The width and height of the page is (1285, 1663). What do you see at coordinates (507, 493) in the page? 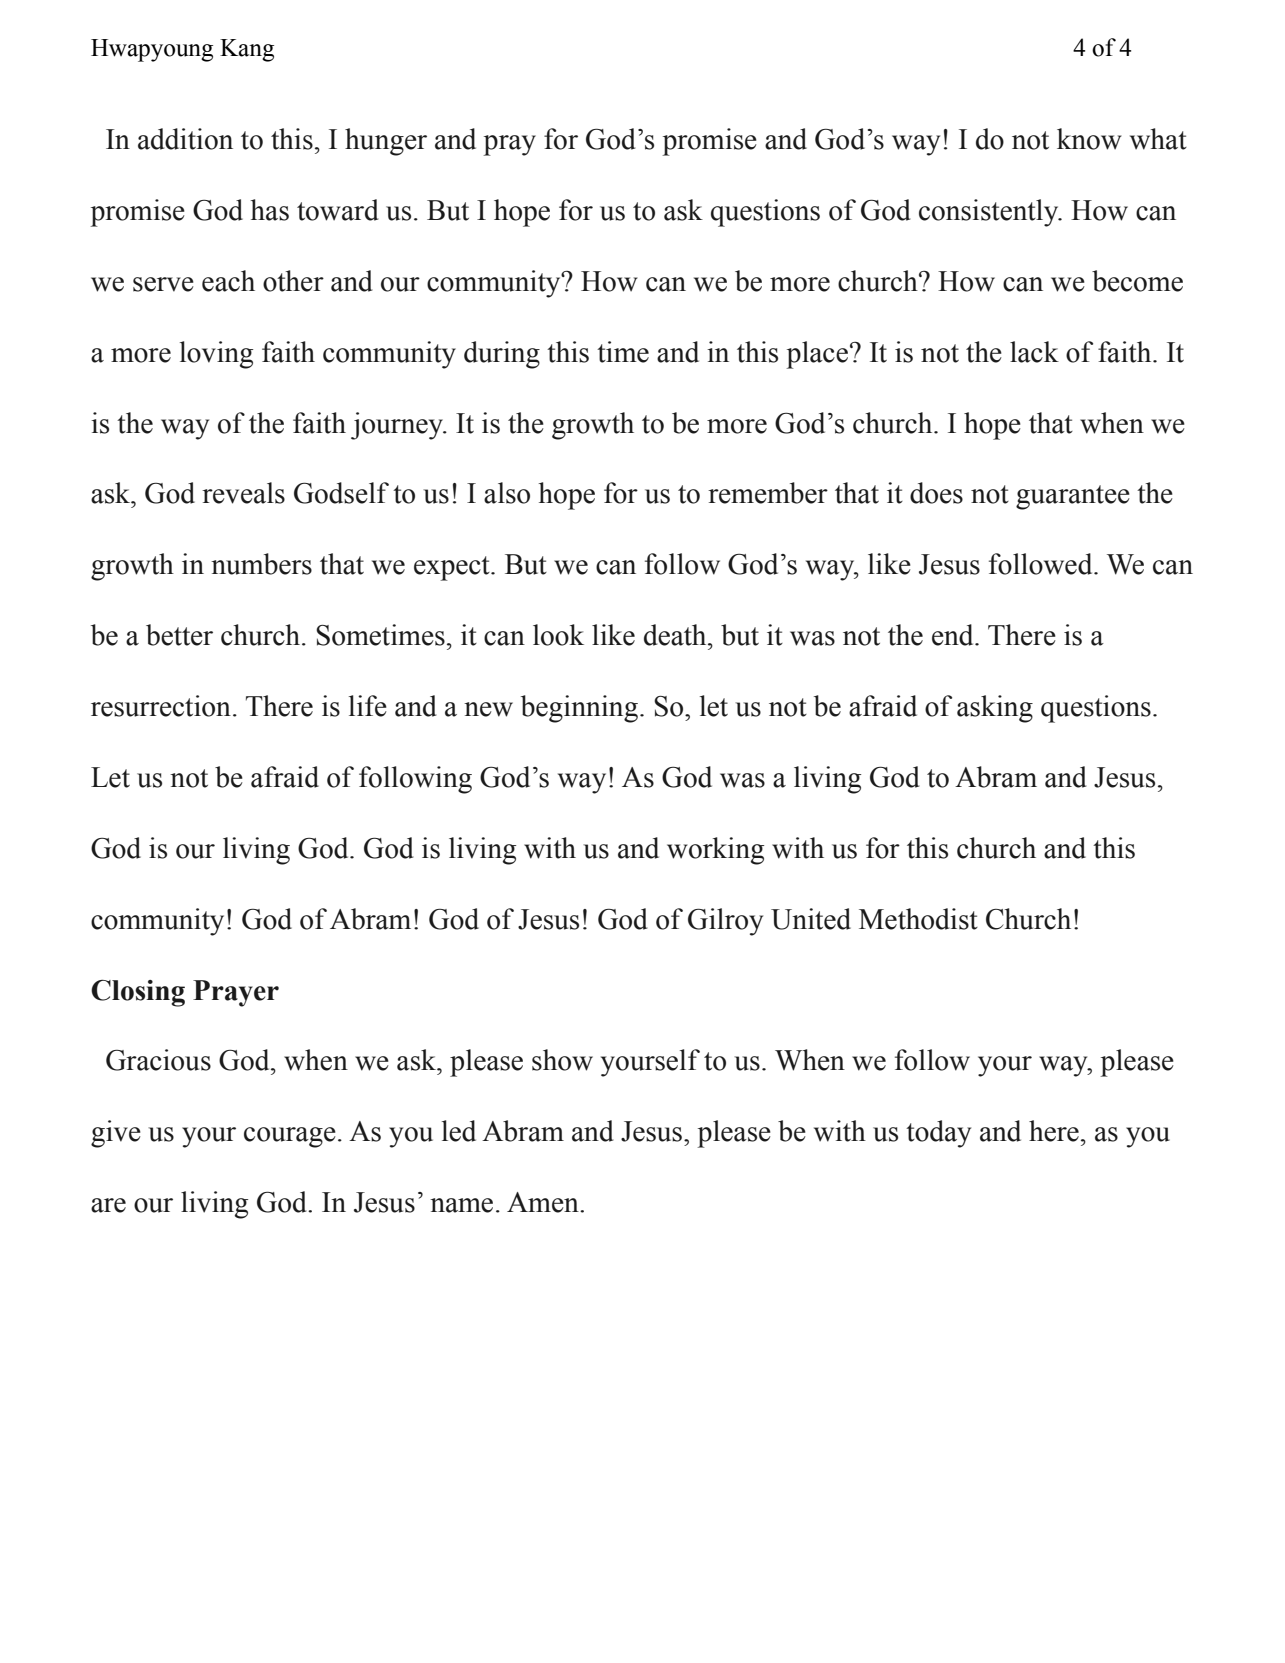
I see `also` at bounding box center [507, 493].
